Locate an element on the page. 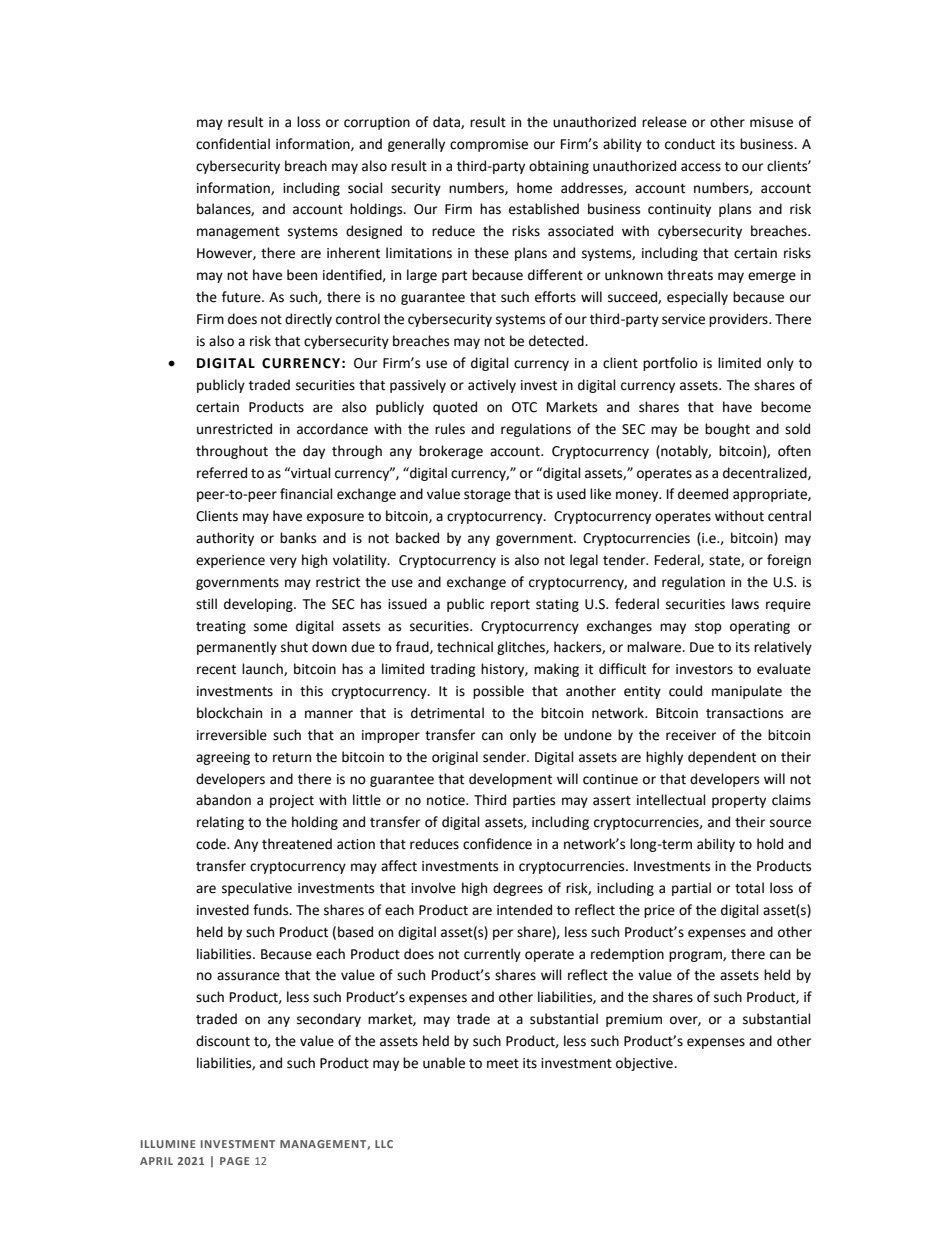  permanently is located at coordinates (237, 648).
